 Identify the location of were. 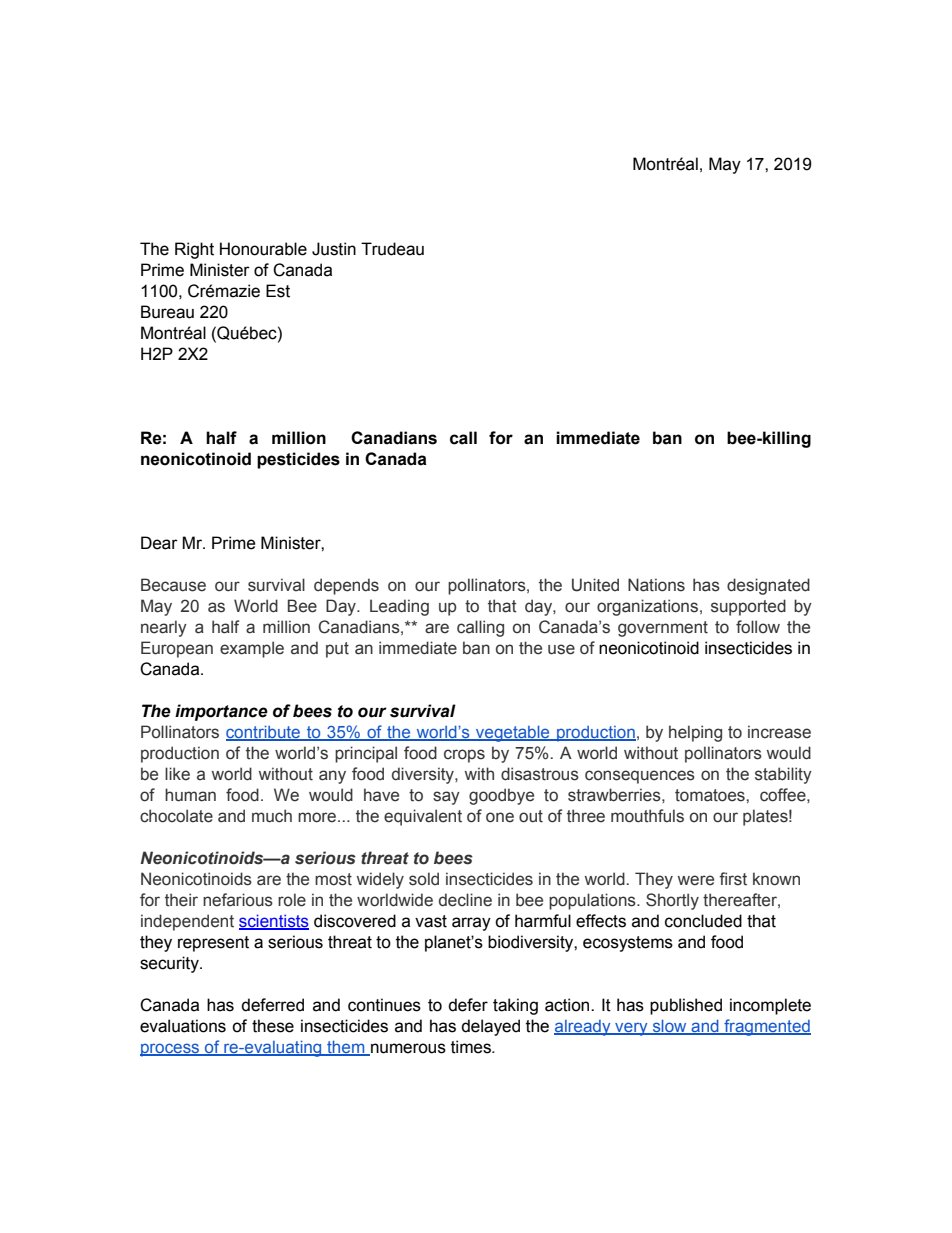
(696, 880).
